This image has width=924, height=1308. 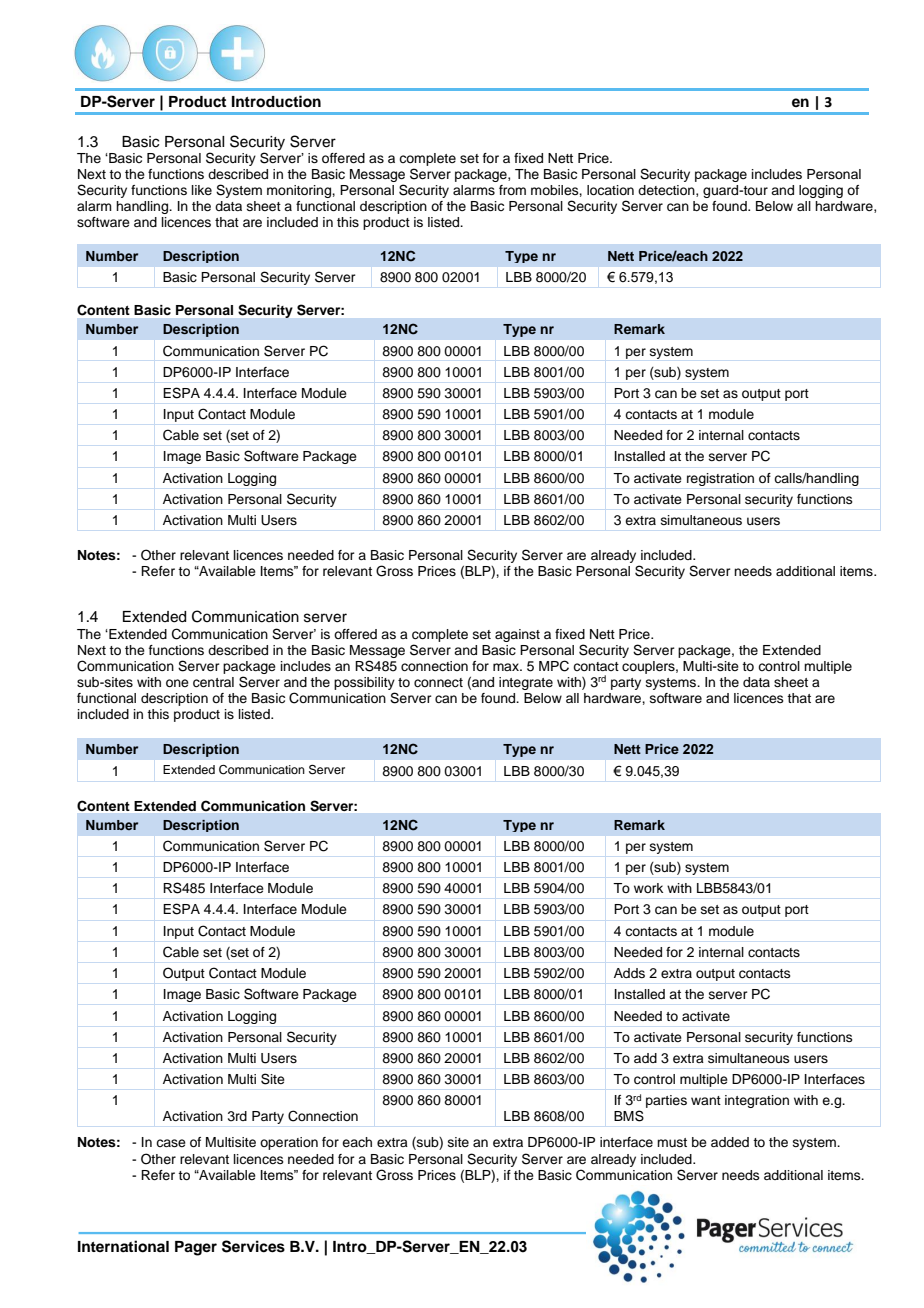 What do you see at coordinates (289, 1143) in the image?
I see `operation` at bounding box center [289, 1143].
